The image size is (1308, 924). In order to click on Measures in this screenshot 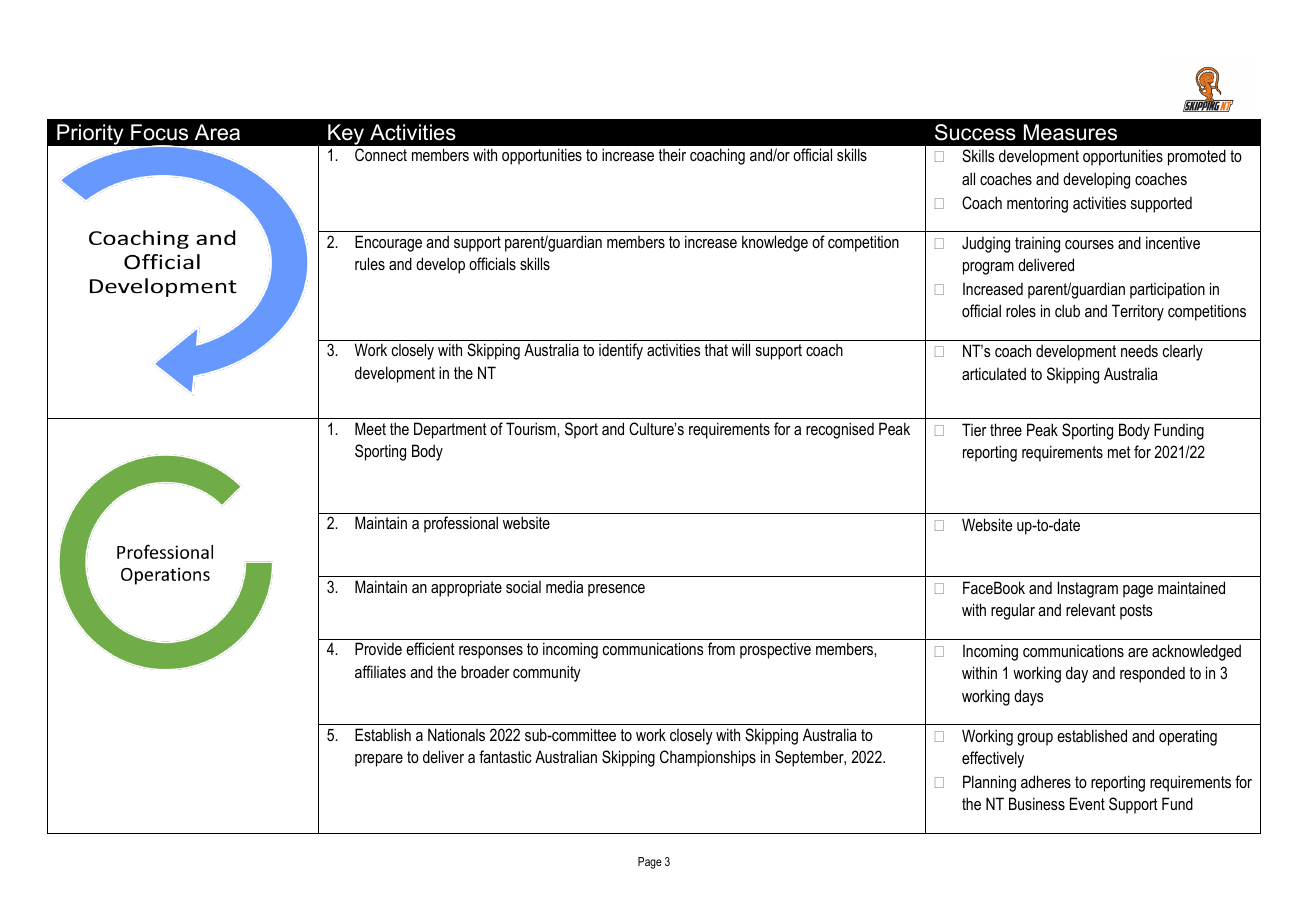, I will do `click(1070, 132)`.
